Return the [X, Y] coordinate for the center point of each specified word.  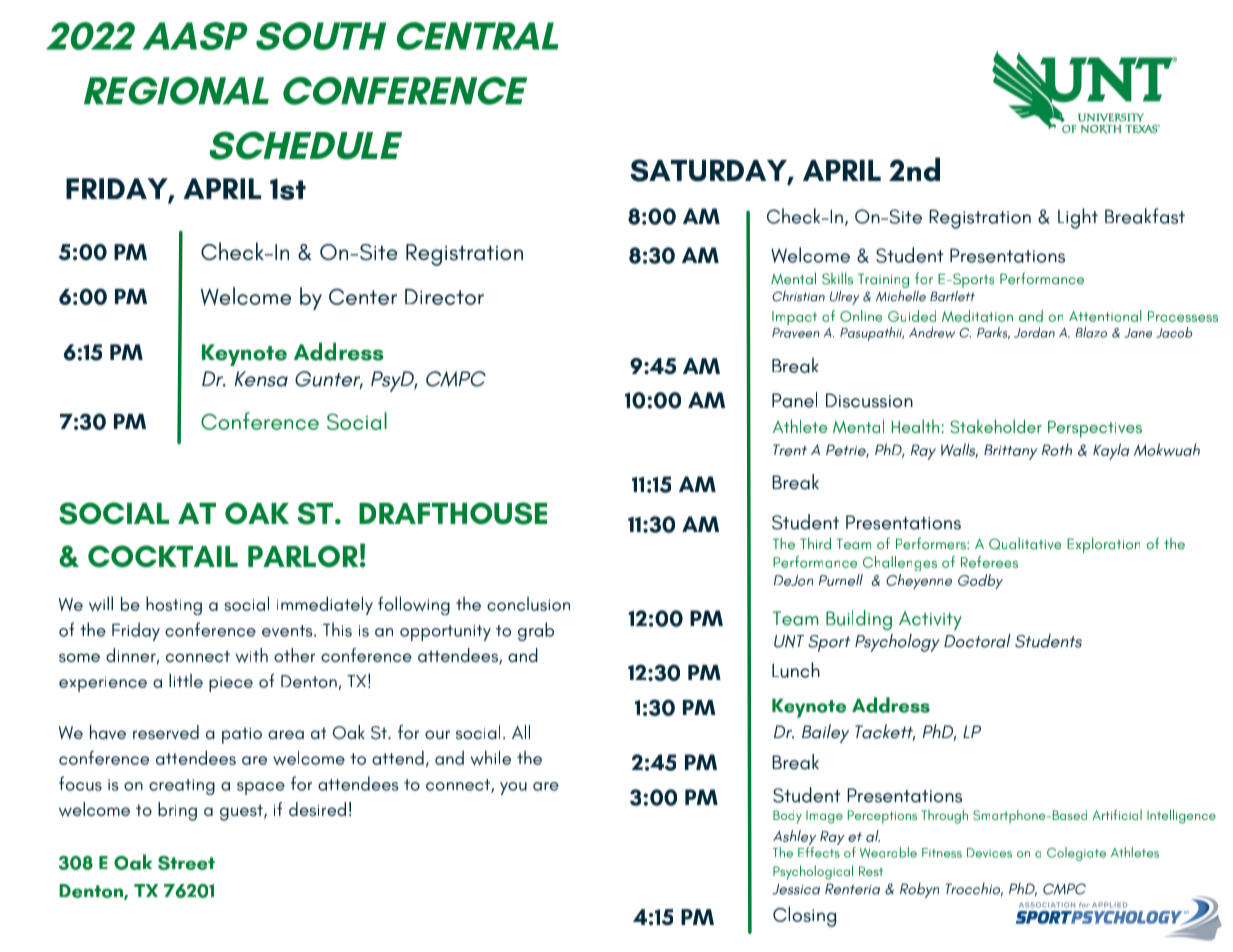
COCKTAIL [163, 556]
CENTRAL [478, 36]
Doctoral [977, 641]
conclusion [528, 604]
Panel [794, 400]
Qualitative [1025, 543]
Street [186, 863]
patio [242, 735]
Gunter [329, 380]
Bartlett [952, 296]
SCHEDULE [305, 145]
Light [1078, 218]
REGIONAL [176, 91]
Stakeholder [996, 426]
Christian [798, 296]
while [491, 758]
